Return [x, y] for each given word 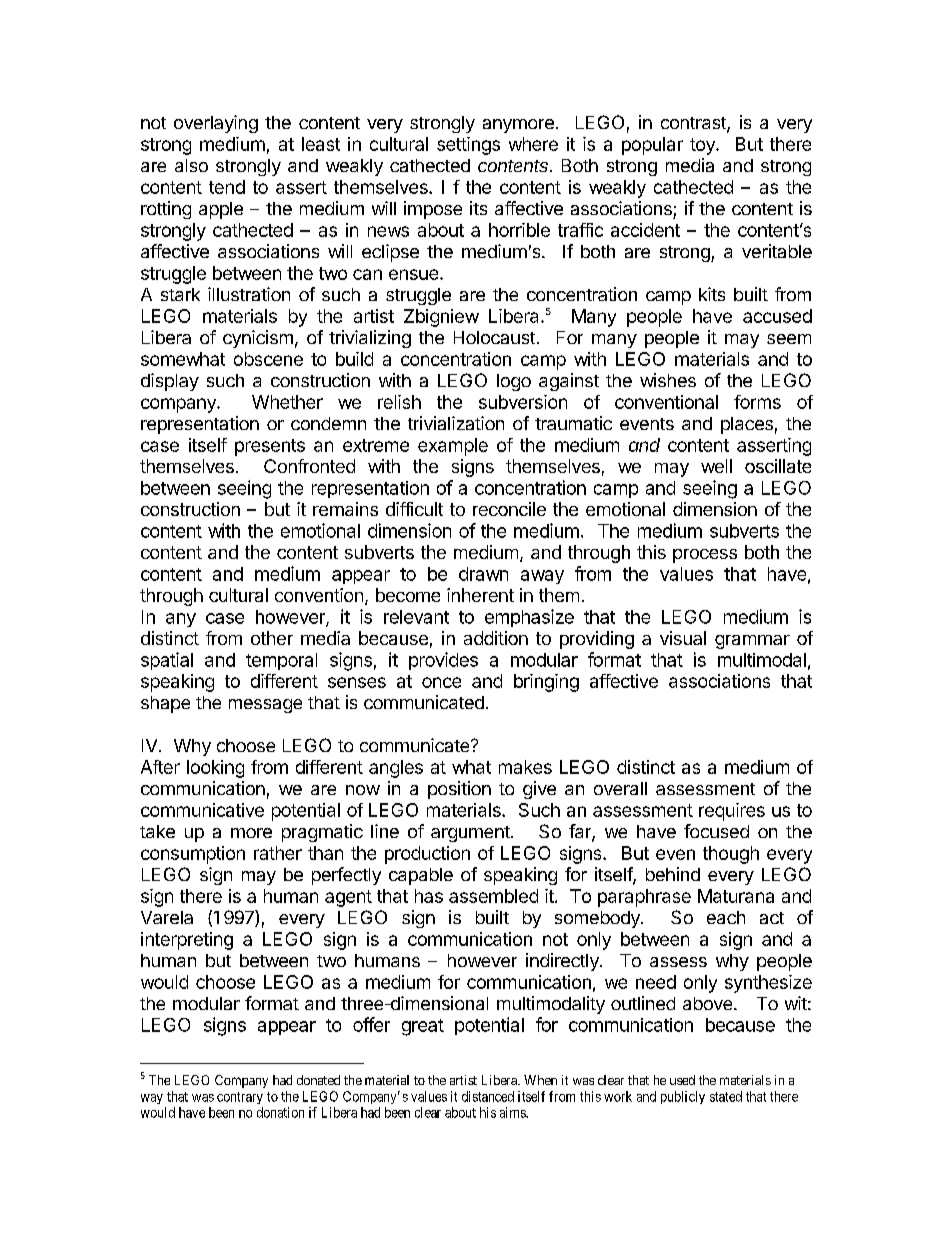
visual [683, 638]
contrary [240, 1098]
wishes [668, 380]
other [272, 638]
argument [471, 834]
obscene [268, 359]
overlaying [216, 124]
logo [514, 382]
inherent [480, 595]
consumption [193, 855]
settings [468, 146]
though [731, 855]
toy [703, 146]
